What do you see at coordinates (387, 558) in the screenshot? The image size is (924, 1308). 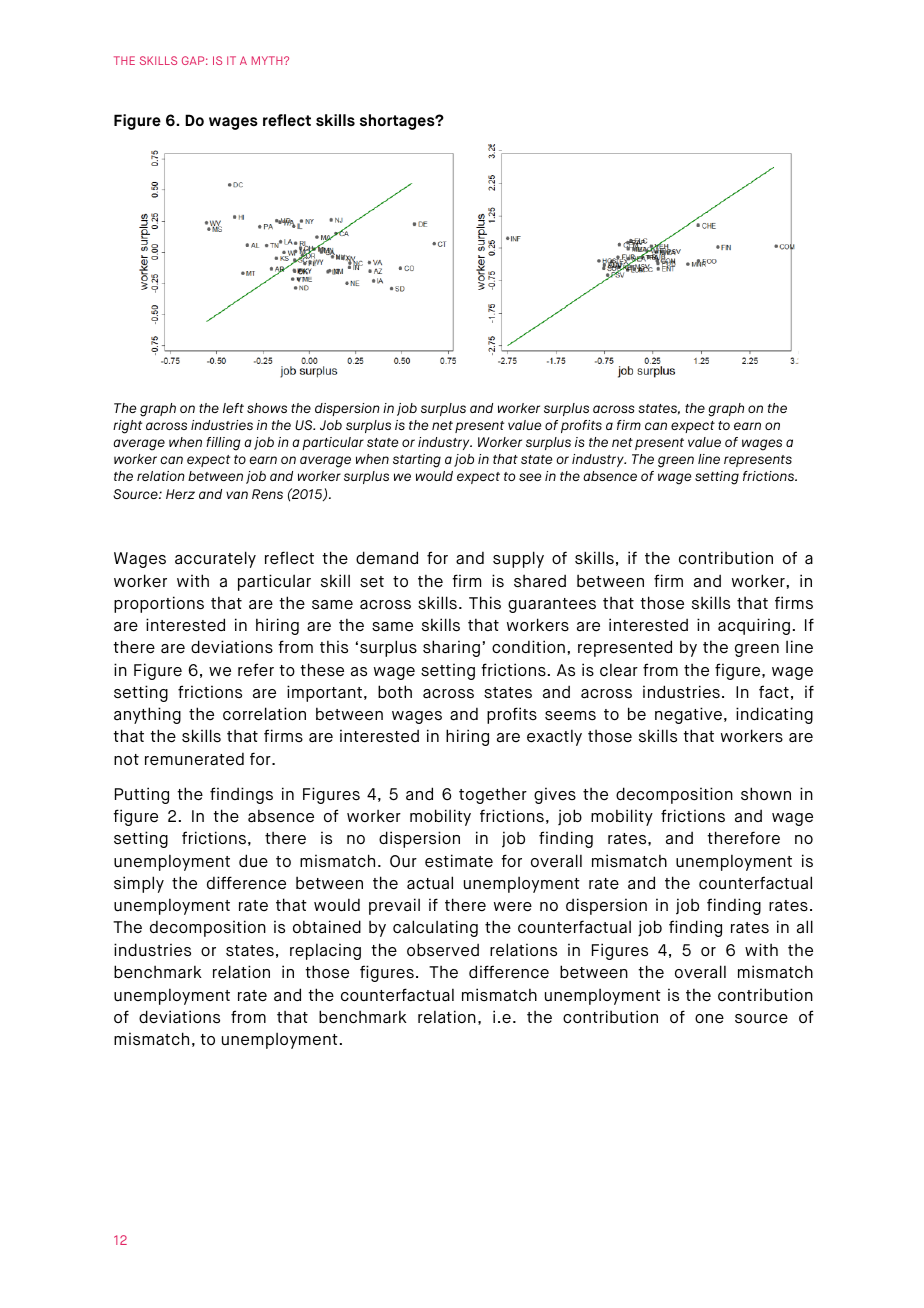 I see `demand` at bounding box center [387, 558].
